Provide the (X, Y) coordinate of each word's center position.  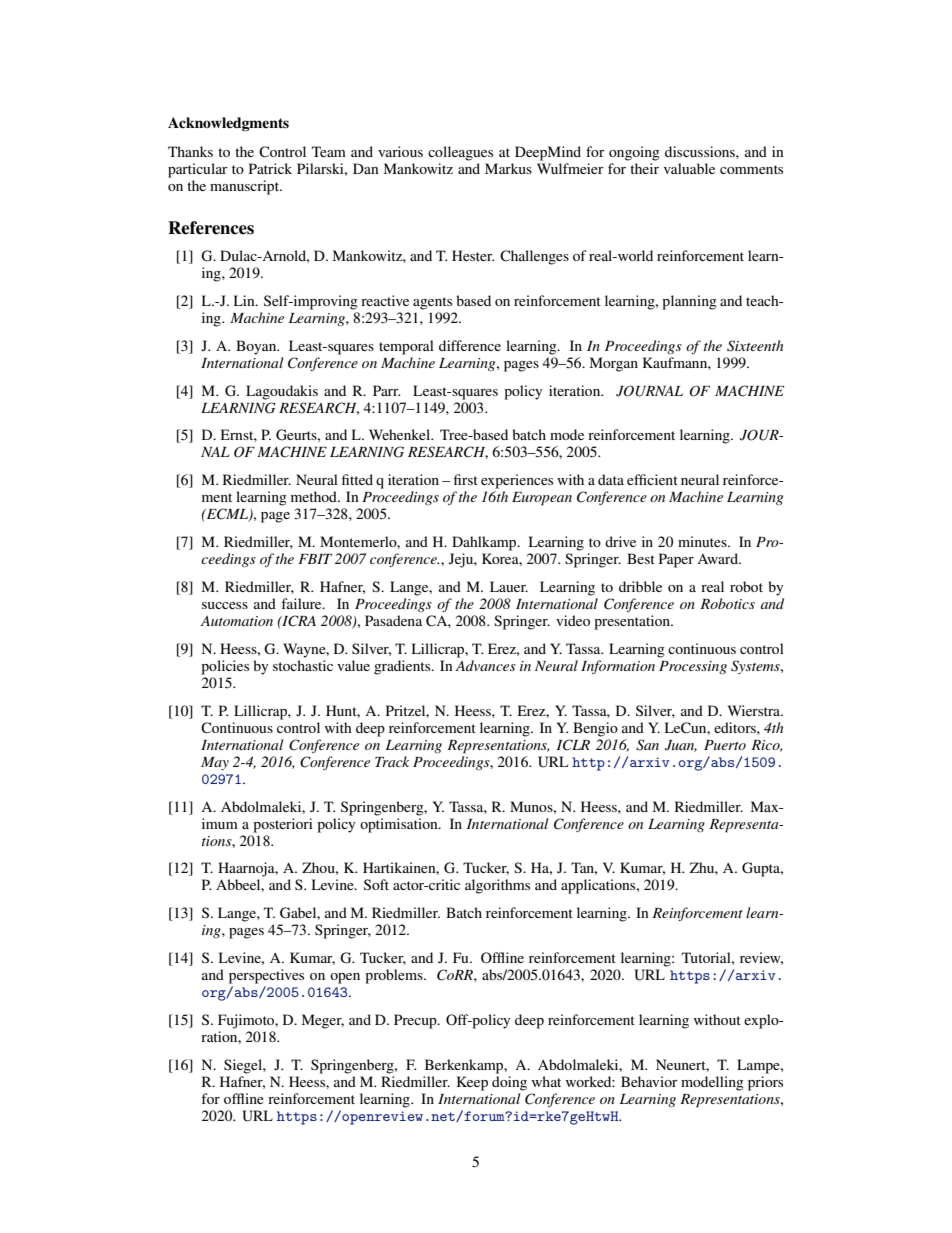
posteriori (283, 825)
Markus (508, 168)
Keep (472, 1083)
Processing (693, 667)
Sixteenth (755, 346)
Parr (386, 390)
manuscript (246, 187)
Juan (681, 746)
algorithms (497, 886)
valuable (689, 168)
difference (470, 345)
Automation (236, 621)
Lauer (509, 586)
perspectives (266, 976)
